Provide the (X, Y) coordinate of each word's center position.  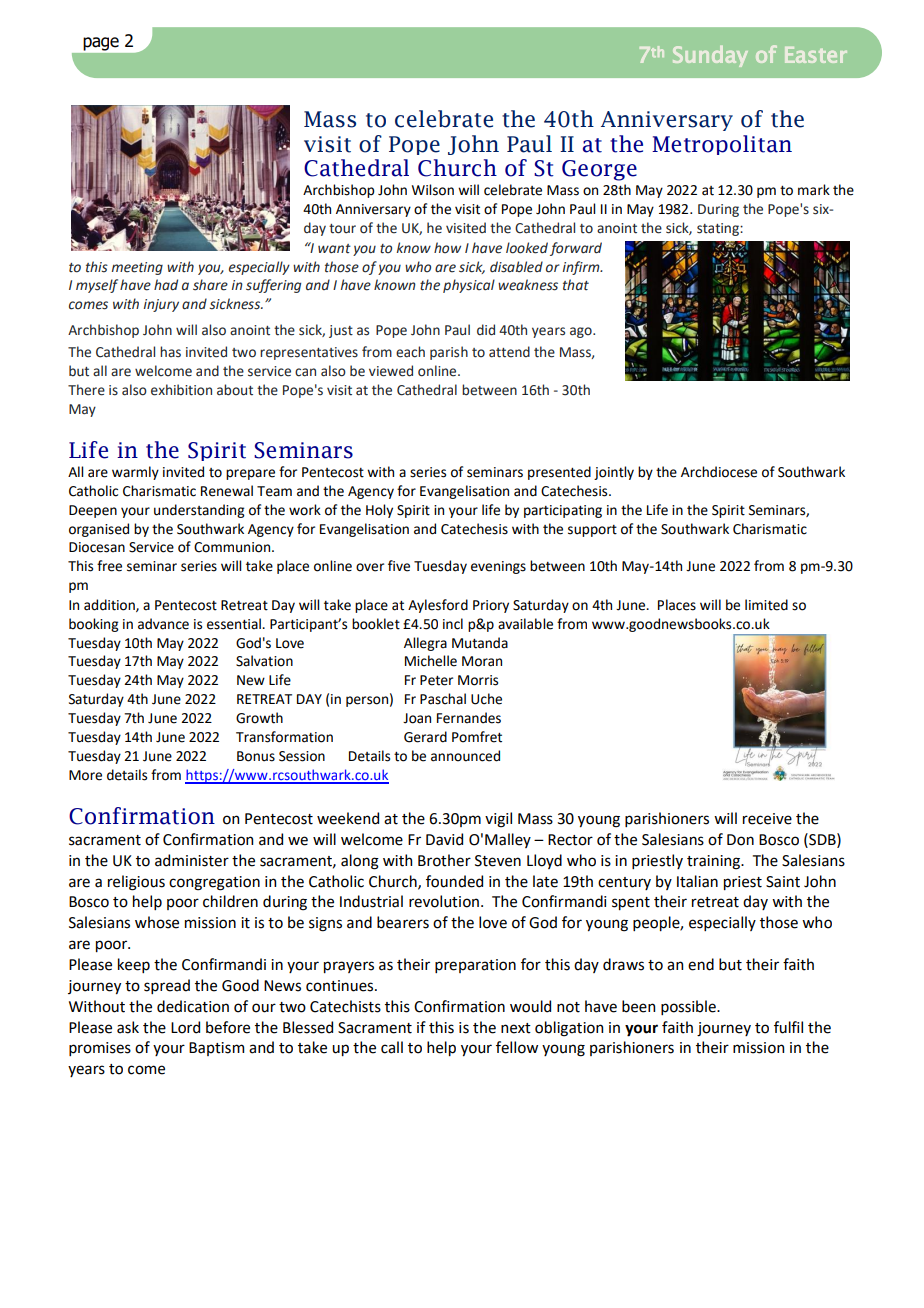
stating (719, 229)
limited (766, 605)
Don (740, 840)
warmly (135, 473)
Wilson (433, 190)
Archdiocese (719, 472)
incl (453, 624)
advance (163, 624)
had (166, 285)
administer (192, 860)
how (447, 248)
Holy (379, 511)
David (444, 839)
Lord (185, 1027)
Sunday (710, 56)
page (101, 44)
